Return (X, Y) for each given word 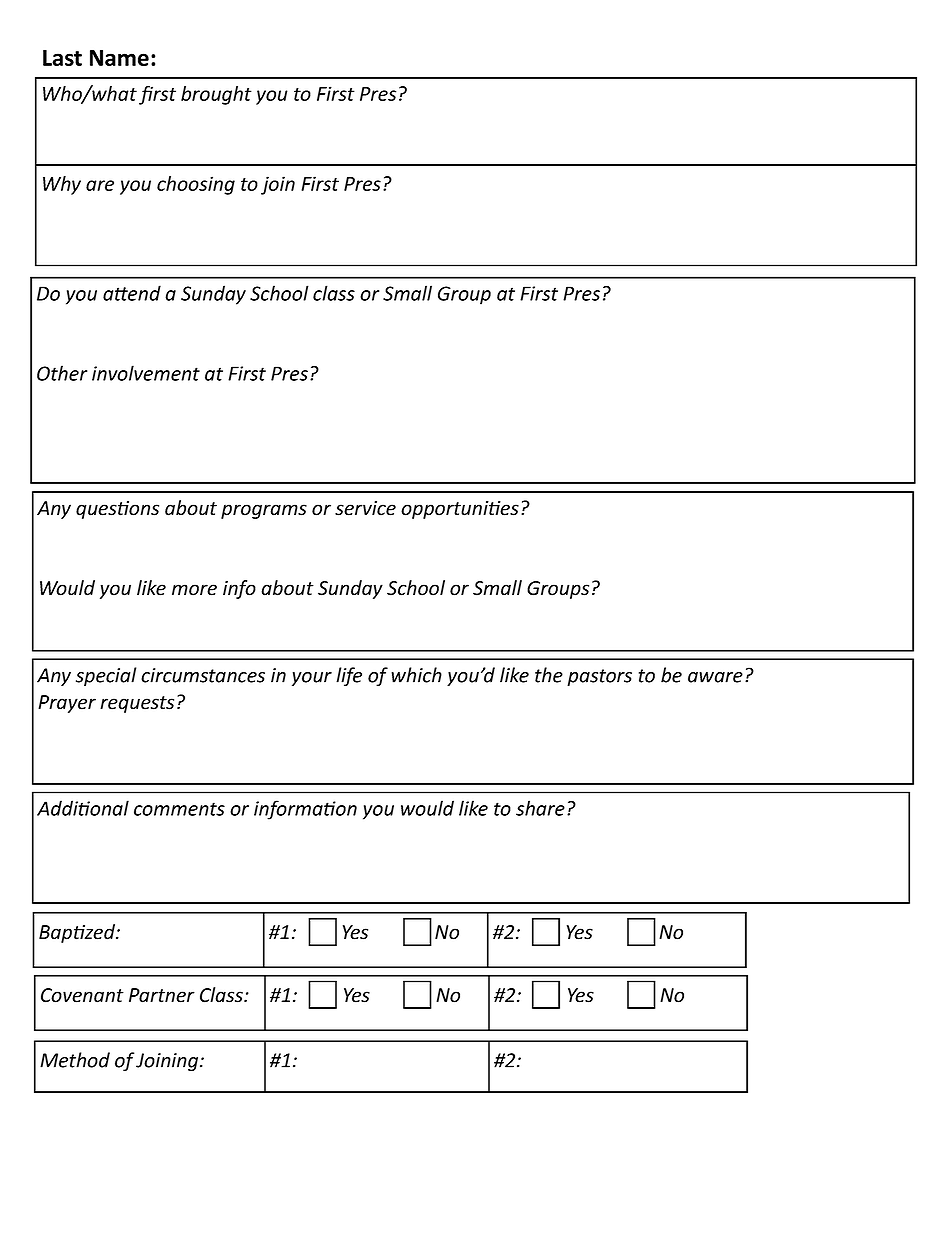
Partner (162, 995)
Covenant (82, 995)
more (194, 590)
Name (119, 58)
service (365, 508)
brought (216, 95)
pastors (599, 677)
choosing (196, 185)
